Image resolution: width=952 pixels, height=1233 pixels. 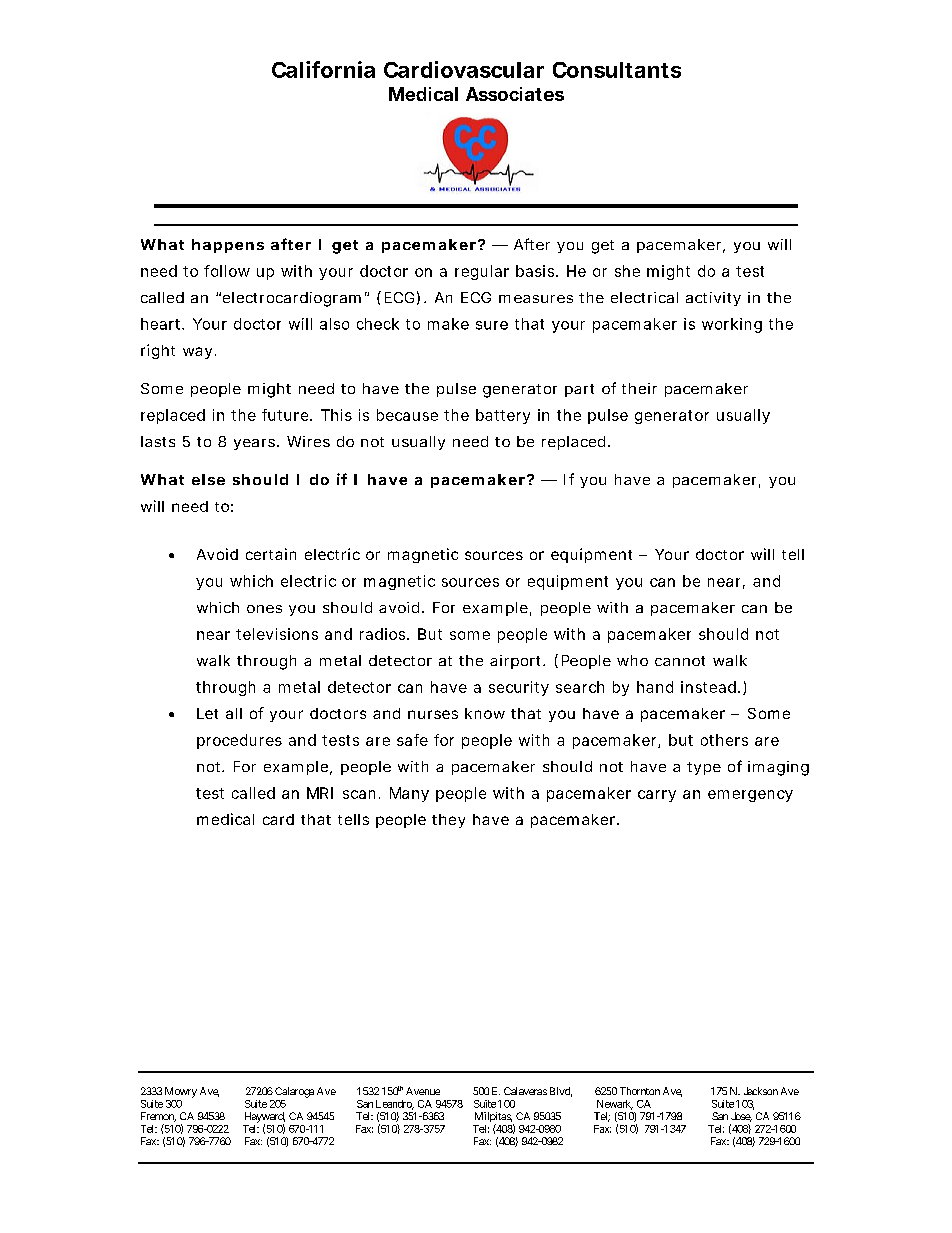 I want to click on Associates, so click(x=515, y=94).
